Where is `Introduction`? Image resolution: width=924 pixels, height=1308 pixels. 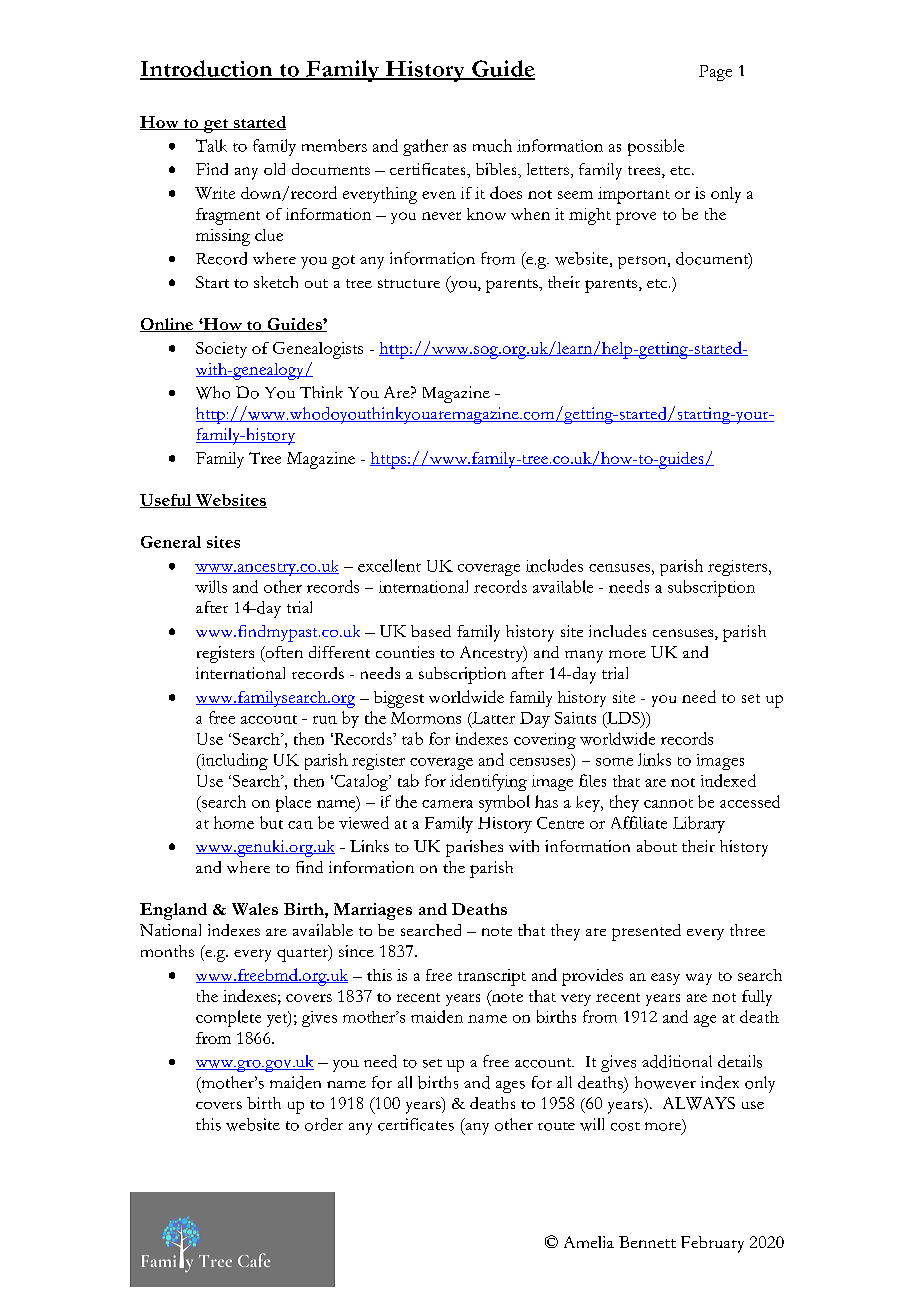
Introduction is located at coordinates (207, 69).
